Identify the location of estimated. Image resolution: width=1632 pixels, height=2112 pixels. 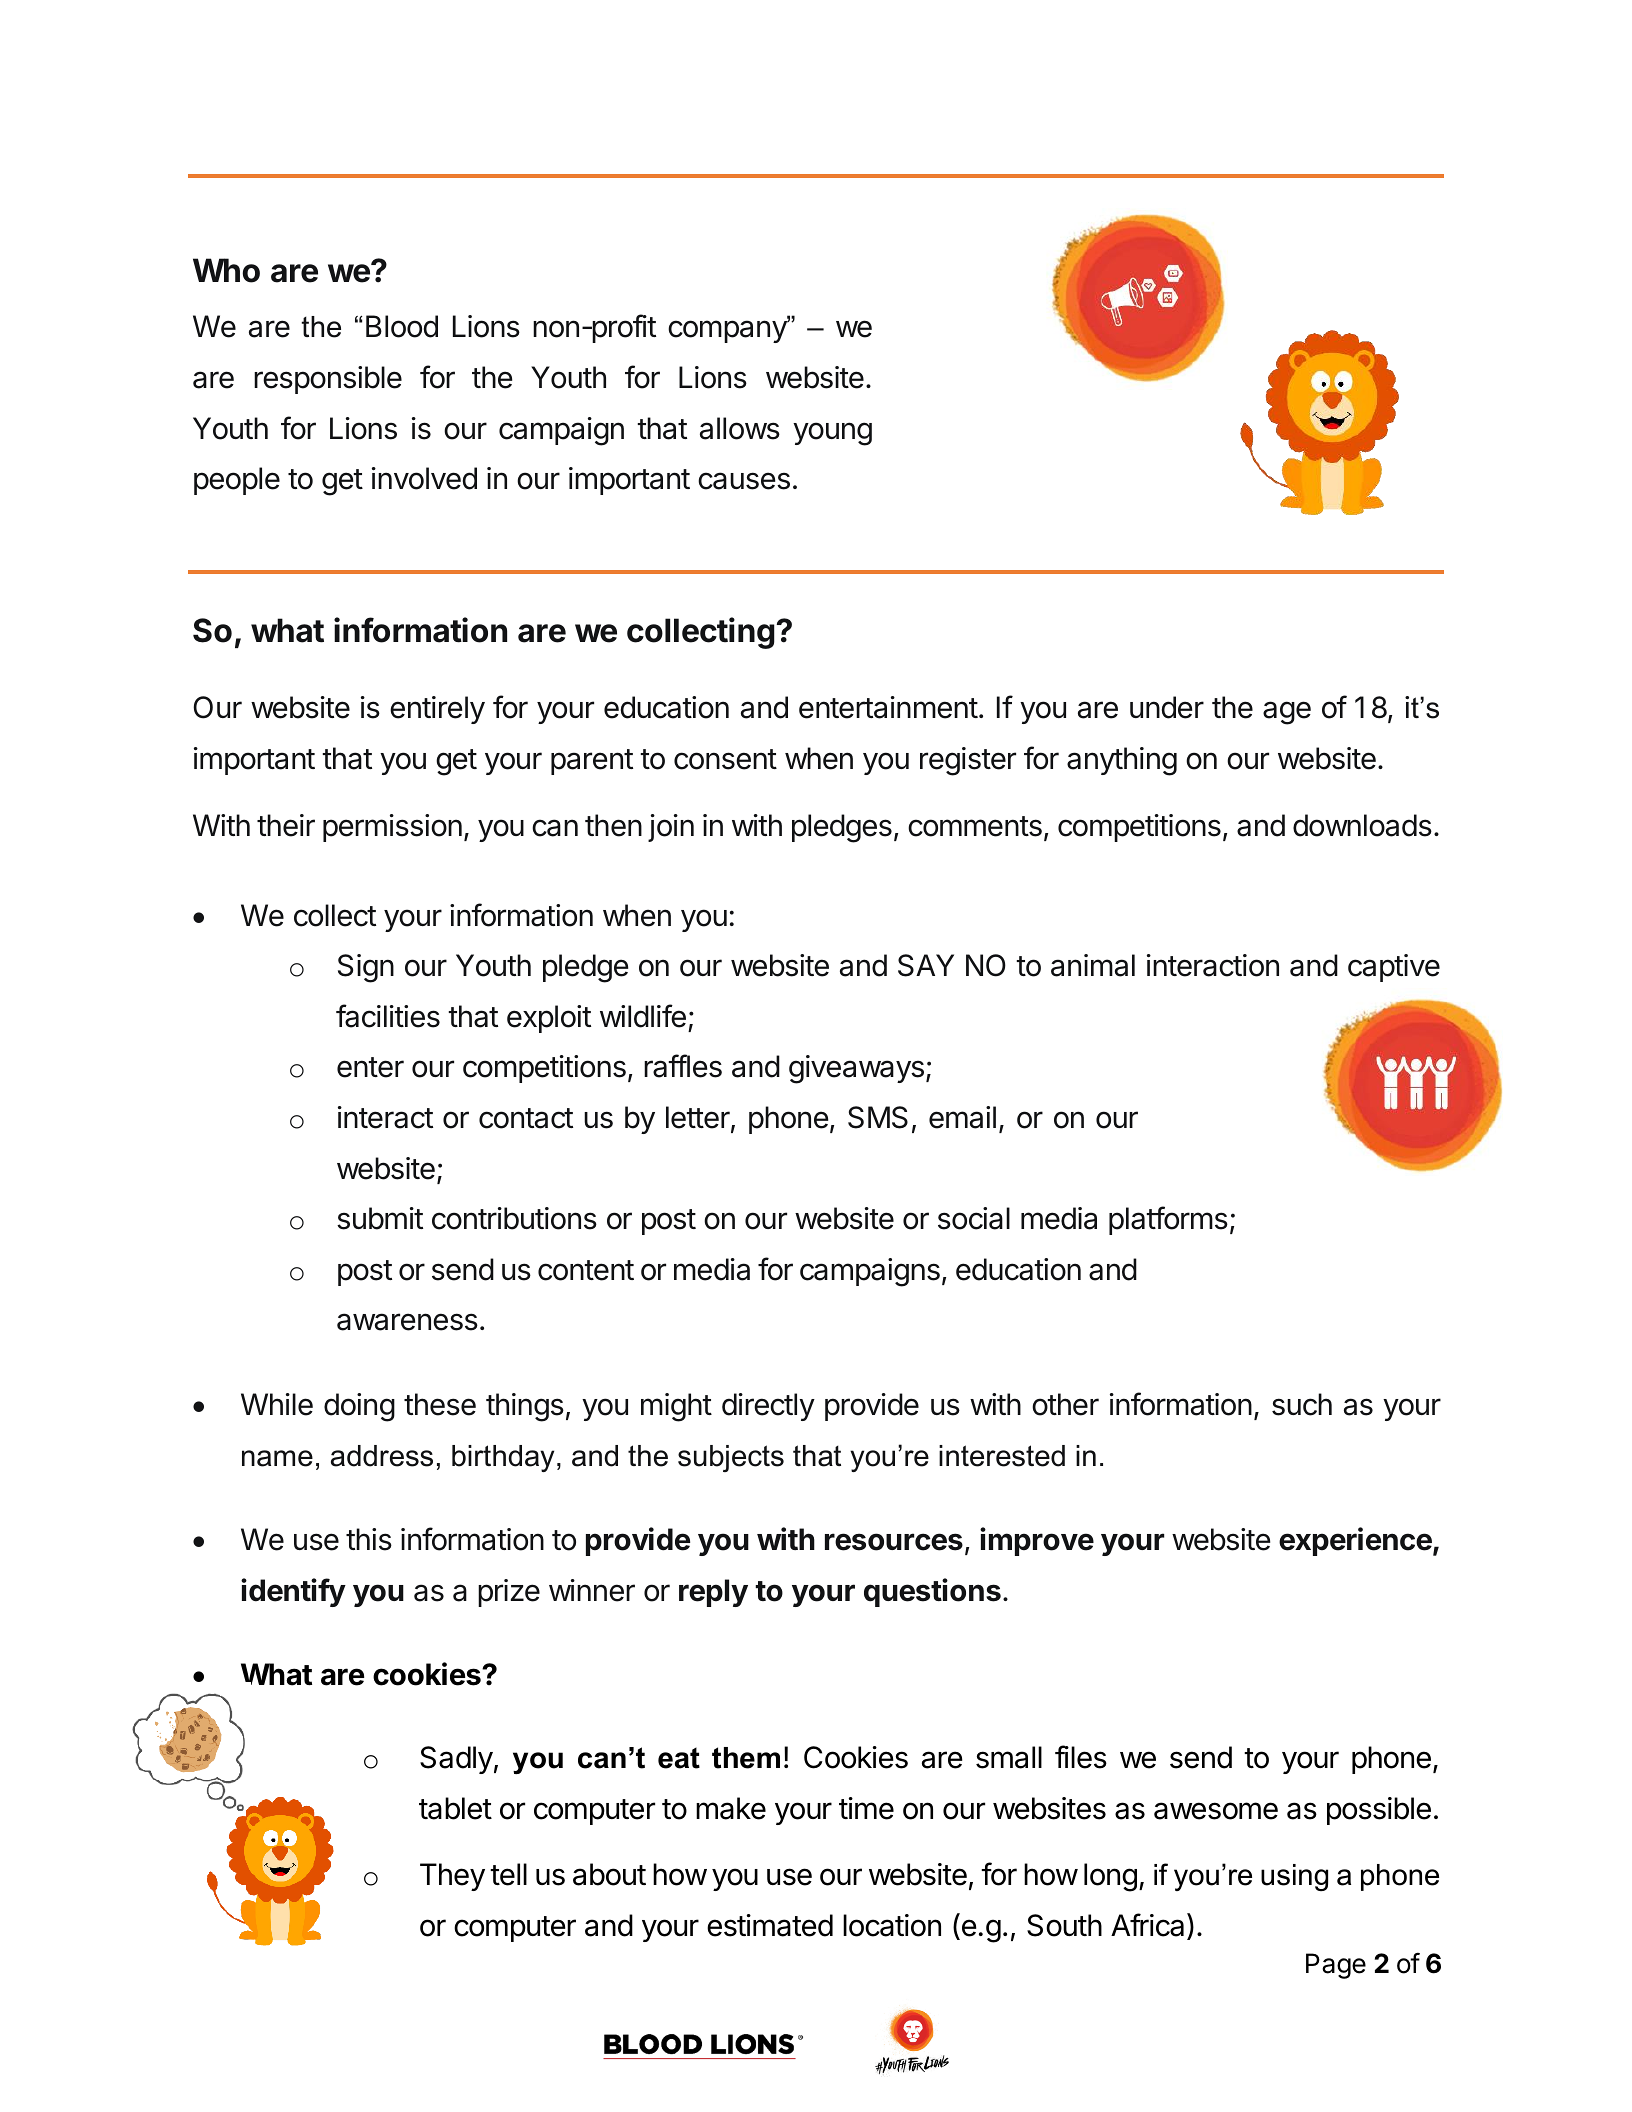
(770, 1925).
